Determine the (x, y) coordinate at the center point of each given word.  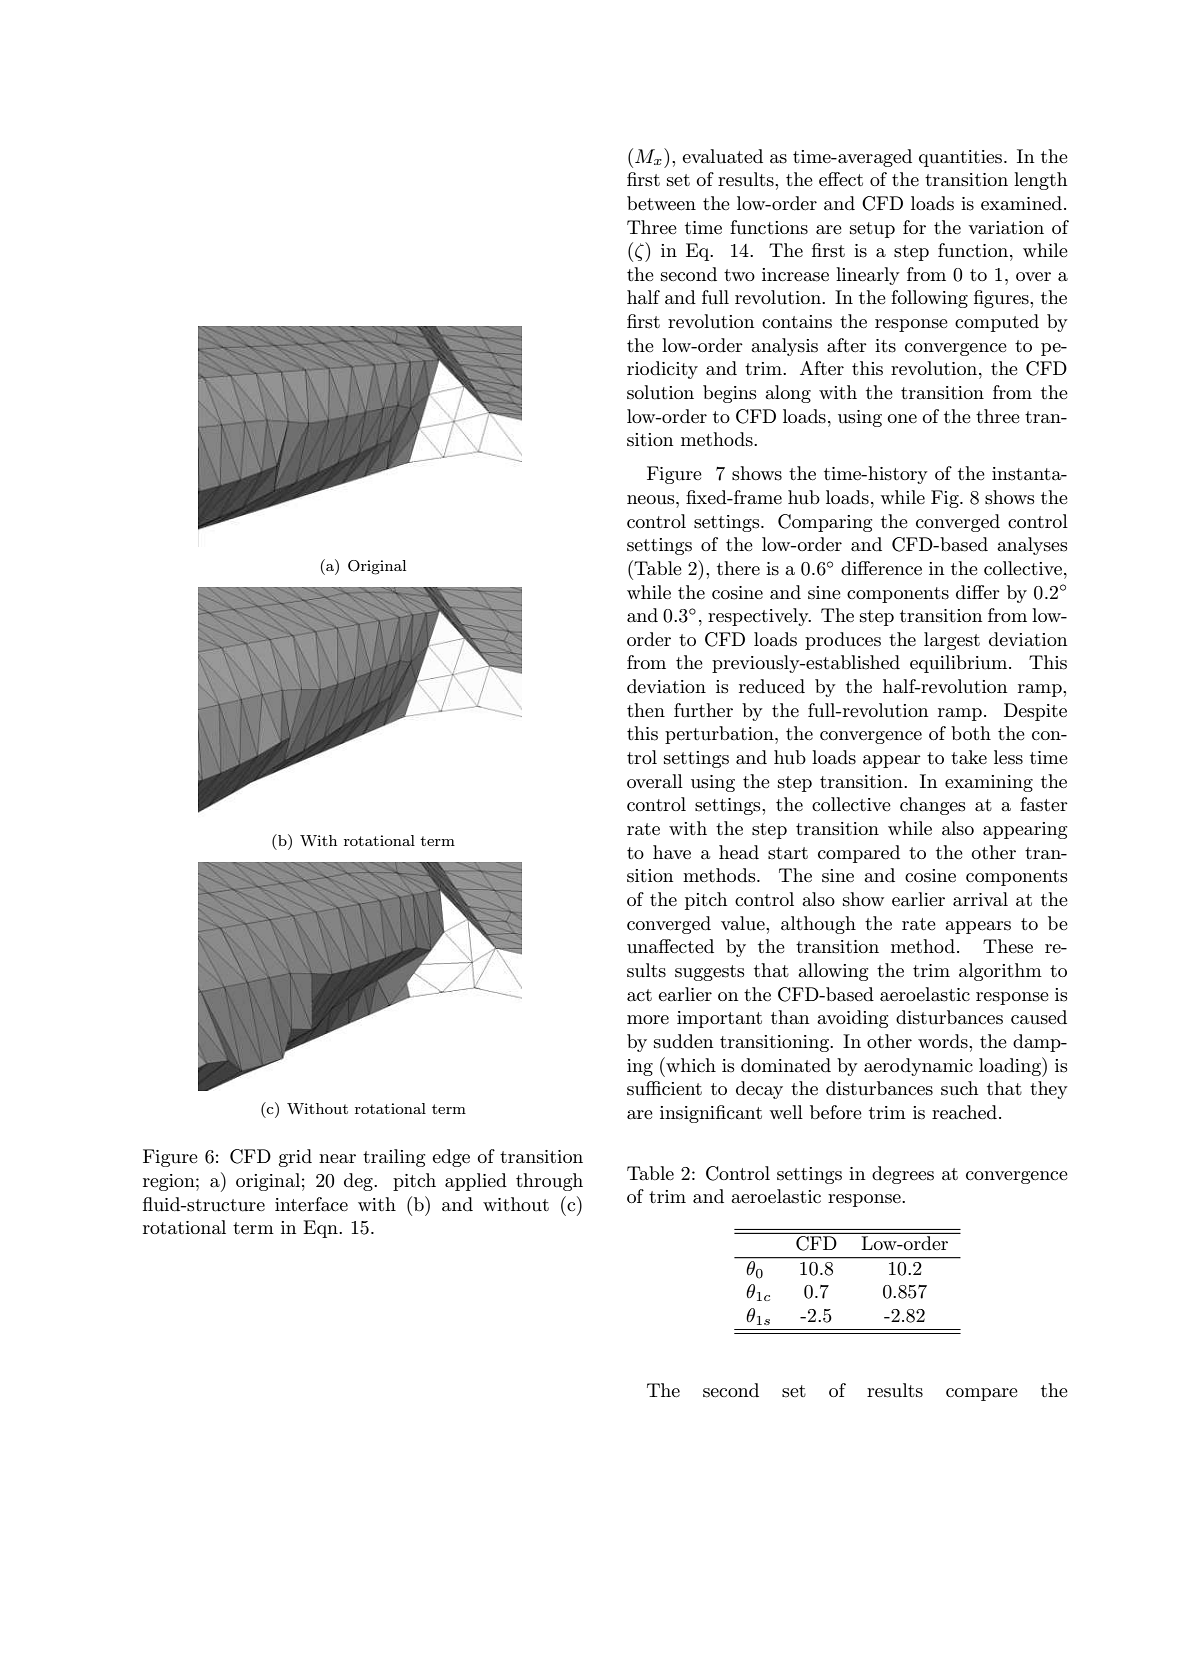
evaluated (722, 156)
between (661, 203)
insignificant (711, 1114)
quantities (962, 158)
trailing (394, 1158)
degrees (903, 1175)
